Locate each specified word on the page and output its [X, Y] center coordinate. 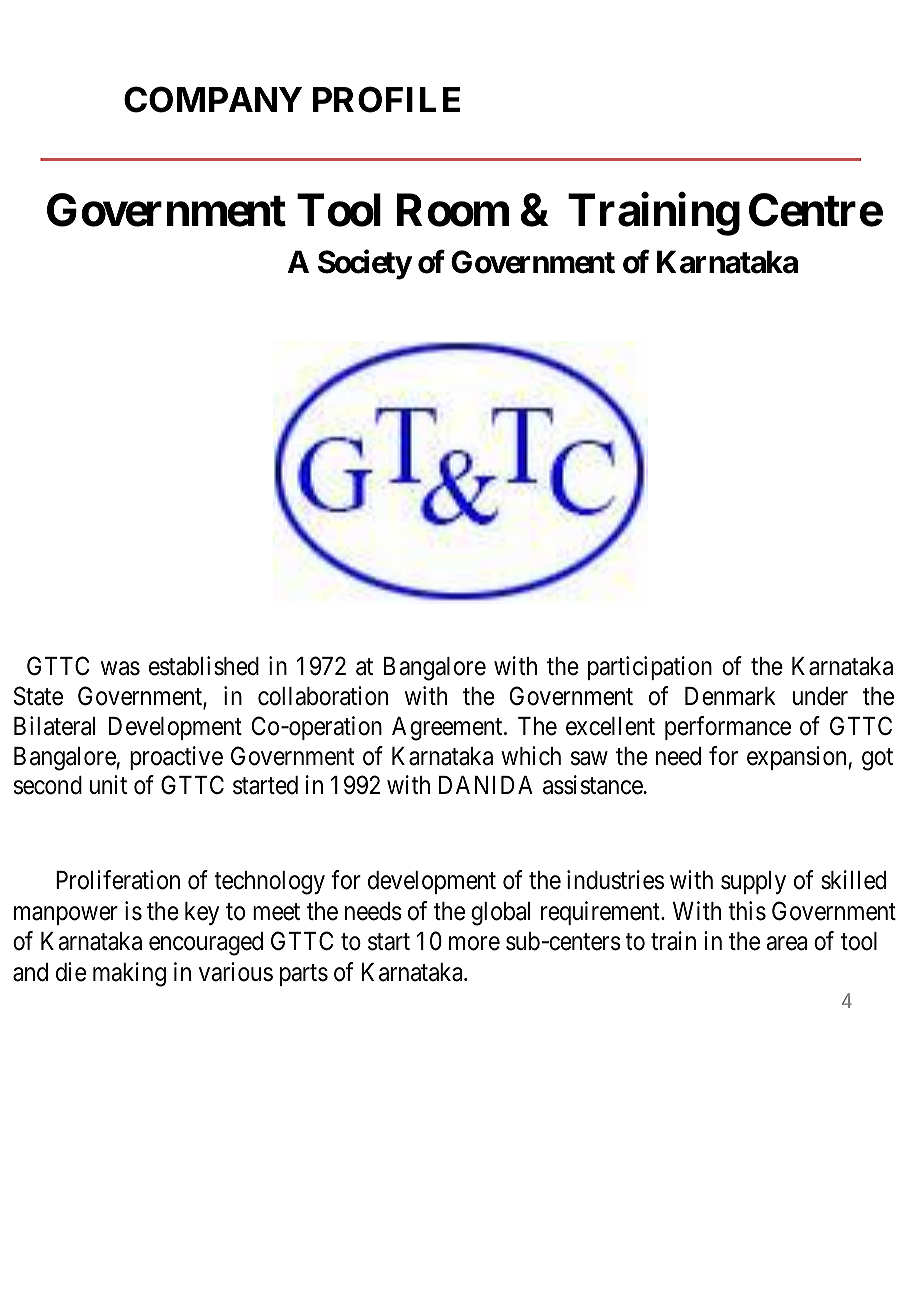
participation [650, 668]
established [204, 666]
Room [453, 210]
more [474, 944]
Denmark [730, 696]
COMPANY [213, 99]
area [786, 944]
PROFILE [386, 99]
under [820, 696]
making [129, 974]
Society [365, 265]
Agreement [448, 729]
